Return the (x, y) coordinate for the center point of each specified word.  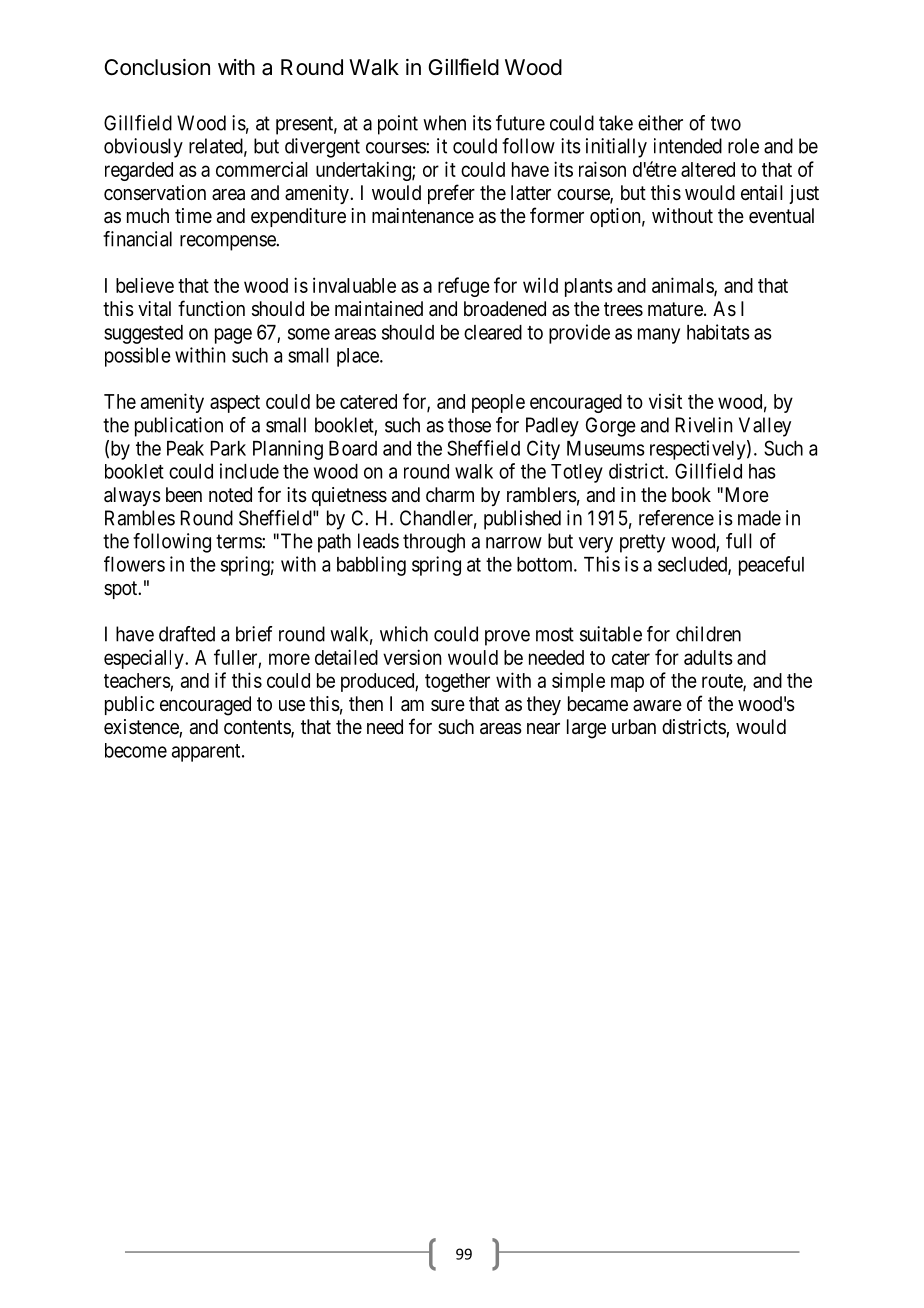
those (469, 425)
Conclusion (157, 67)
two (726, 123)
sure (448, 705)
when (444, 123)
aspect (235, 404)
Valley (765, 427)
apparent (207, 753)
